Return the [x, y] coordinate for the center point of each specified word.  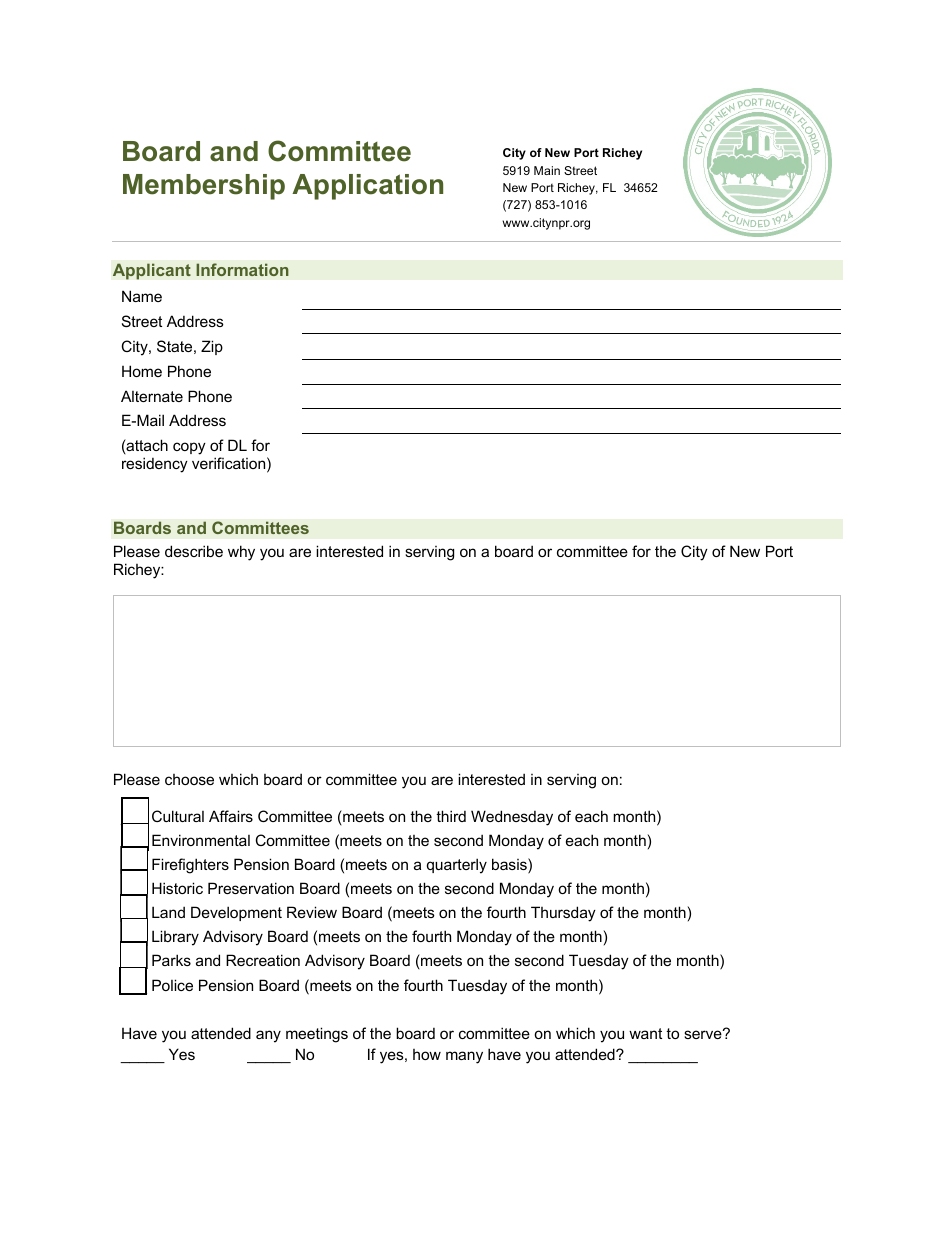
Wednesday [512, 818]
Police [172, 985]
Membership [204, 187]
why [241, 553]
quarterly [457, 866]
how [427, 1054]
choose [189, 779]
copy [189, 448]
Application [367, 187]
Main [547, 170]
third [451, 816]
